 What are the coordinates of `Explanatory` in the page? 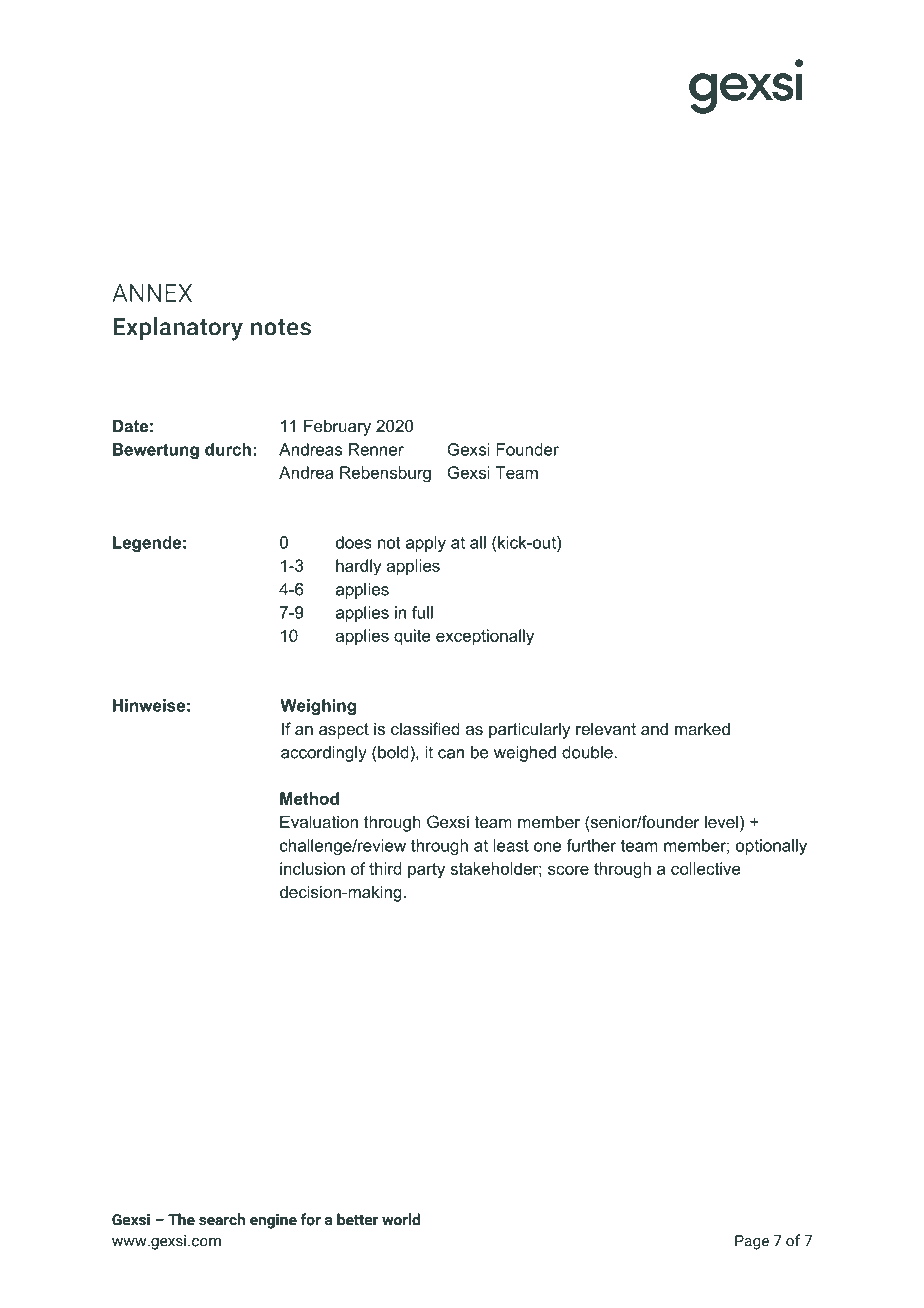 It's located at (178, 329).
